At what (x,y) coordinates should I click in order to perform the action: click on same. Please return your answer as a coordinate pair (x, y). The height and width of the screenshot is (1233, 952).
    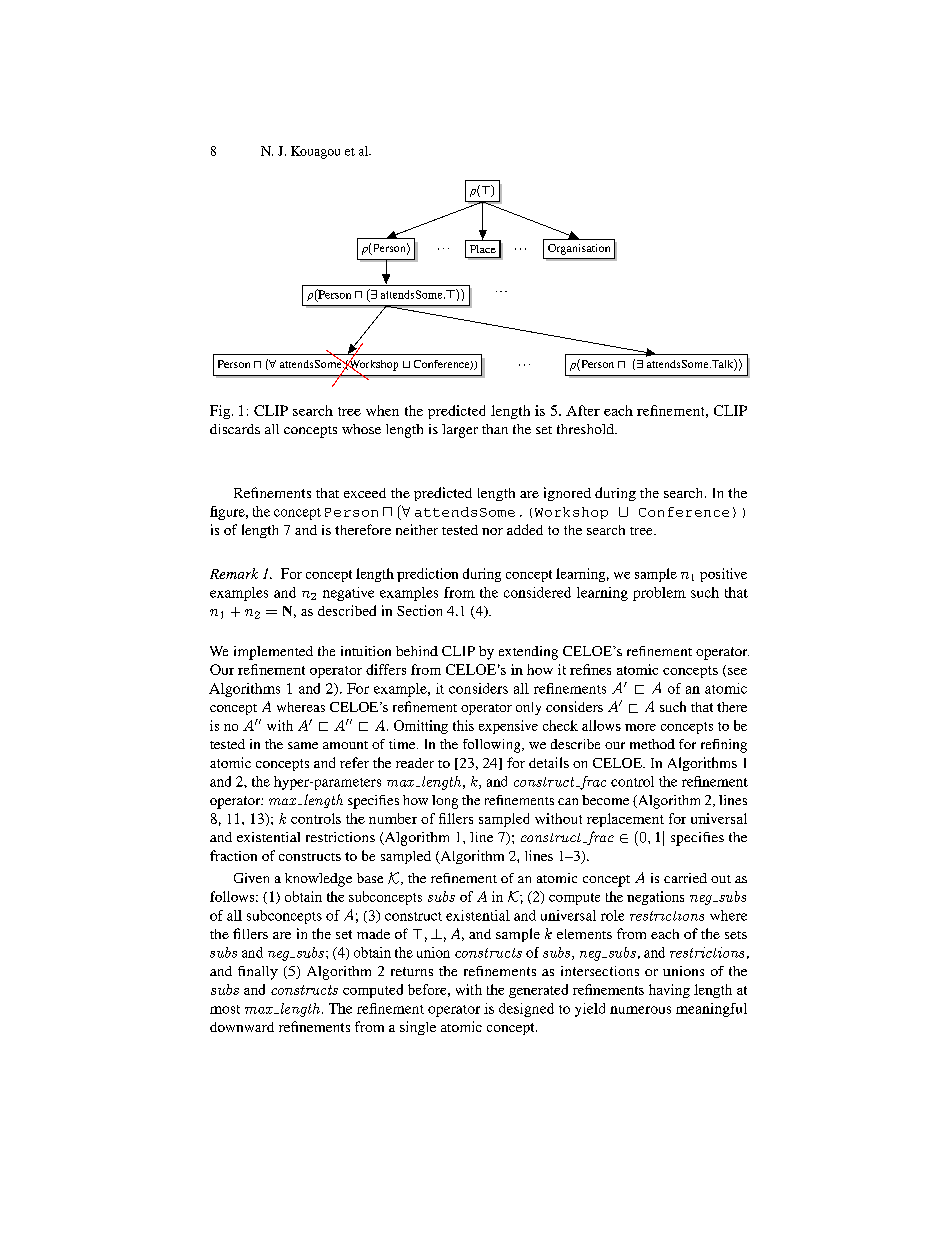
    Looking at the image, I should click on (303, 745).
